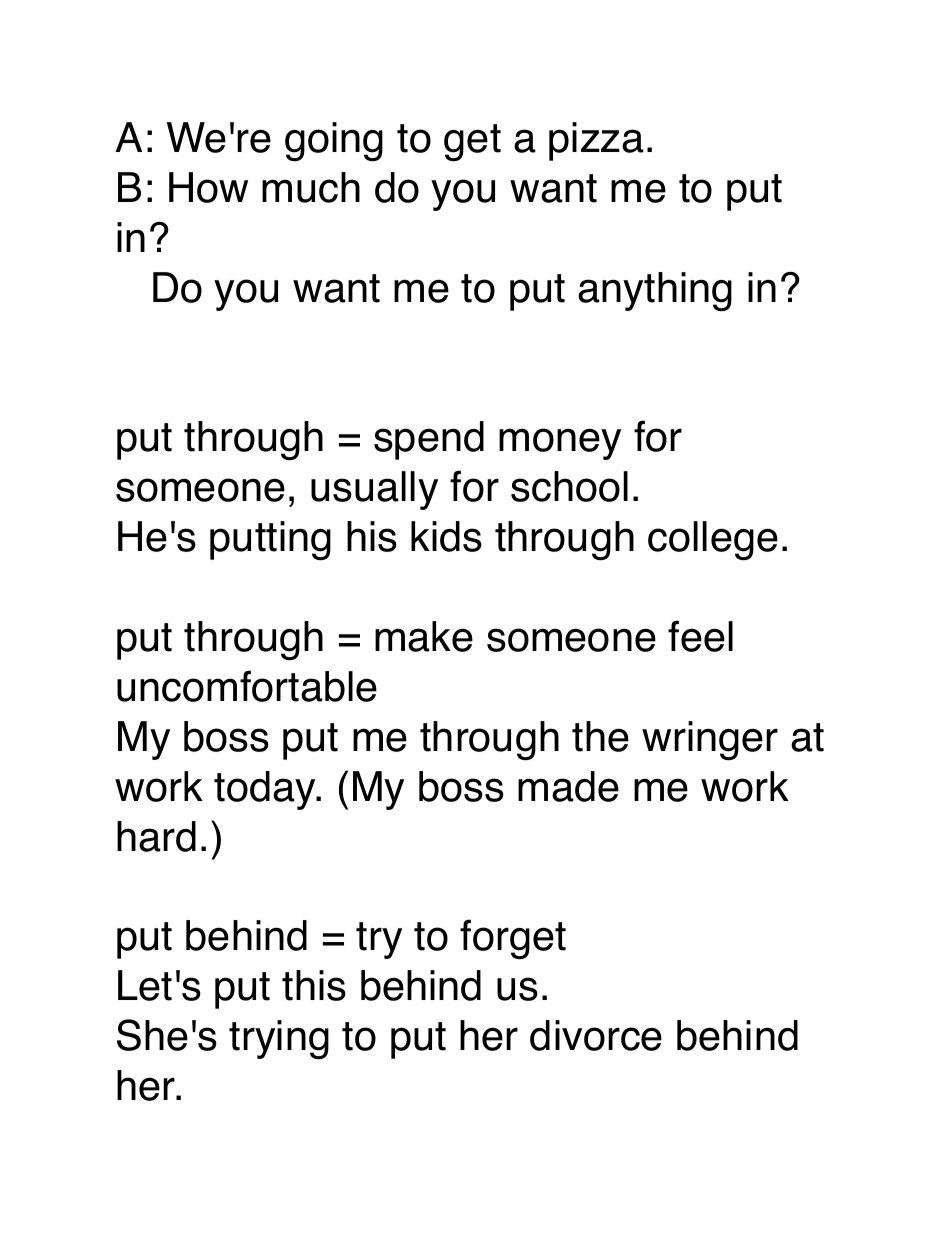 This screenshot has width=952, height=1233. Describe the element at coordinates (424, 636) in the screenshot. I see `make` at that location.
